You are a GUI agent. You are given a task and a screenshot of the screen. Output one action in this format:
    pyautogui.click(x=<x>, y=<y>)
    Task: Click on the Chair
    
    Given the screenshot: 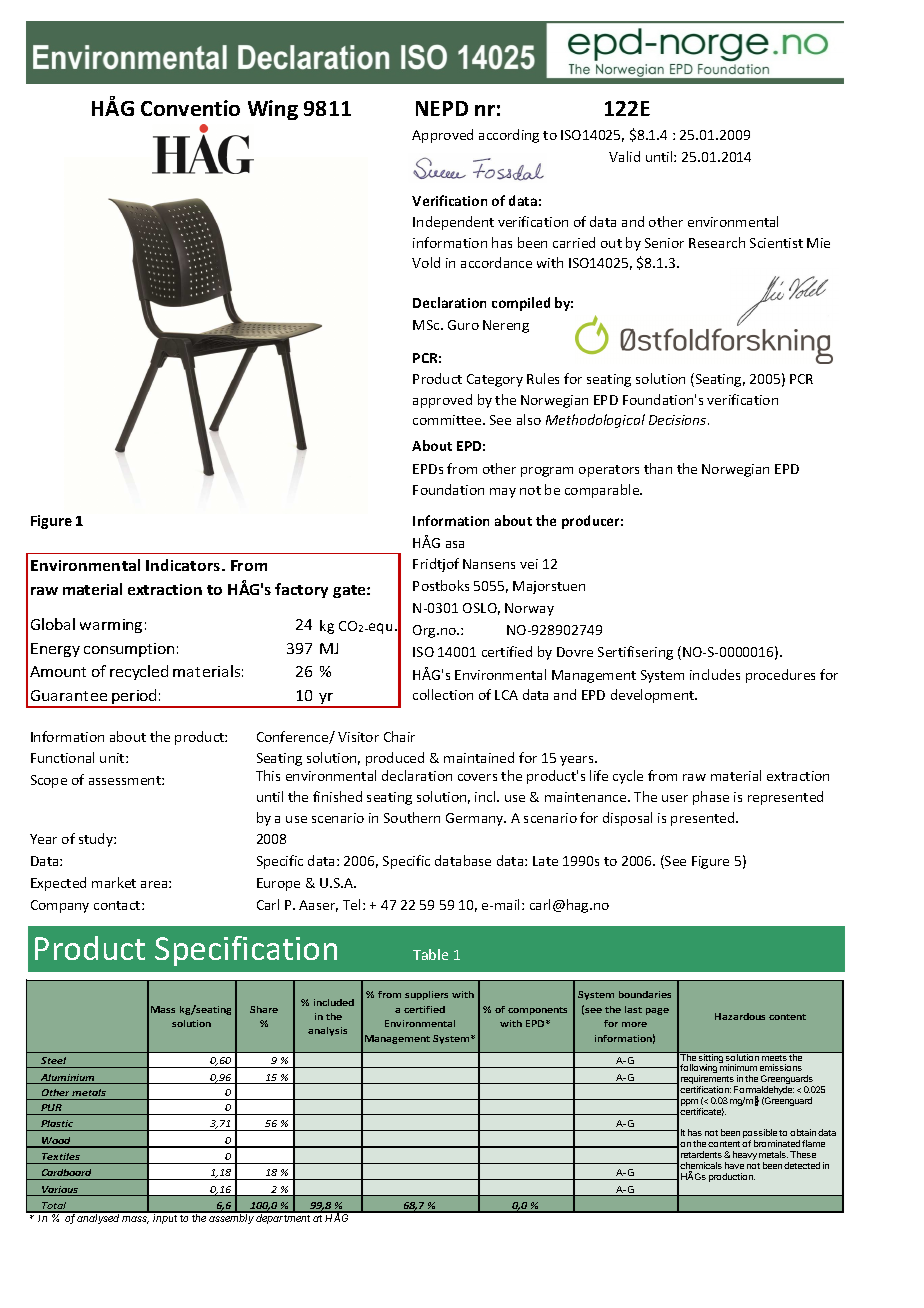 What is the action you would take?
    pyautogui.click(x=399, y=736)
